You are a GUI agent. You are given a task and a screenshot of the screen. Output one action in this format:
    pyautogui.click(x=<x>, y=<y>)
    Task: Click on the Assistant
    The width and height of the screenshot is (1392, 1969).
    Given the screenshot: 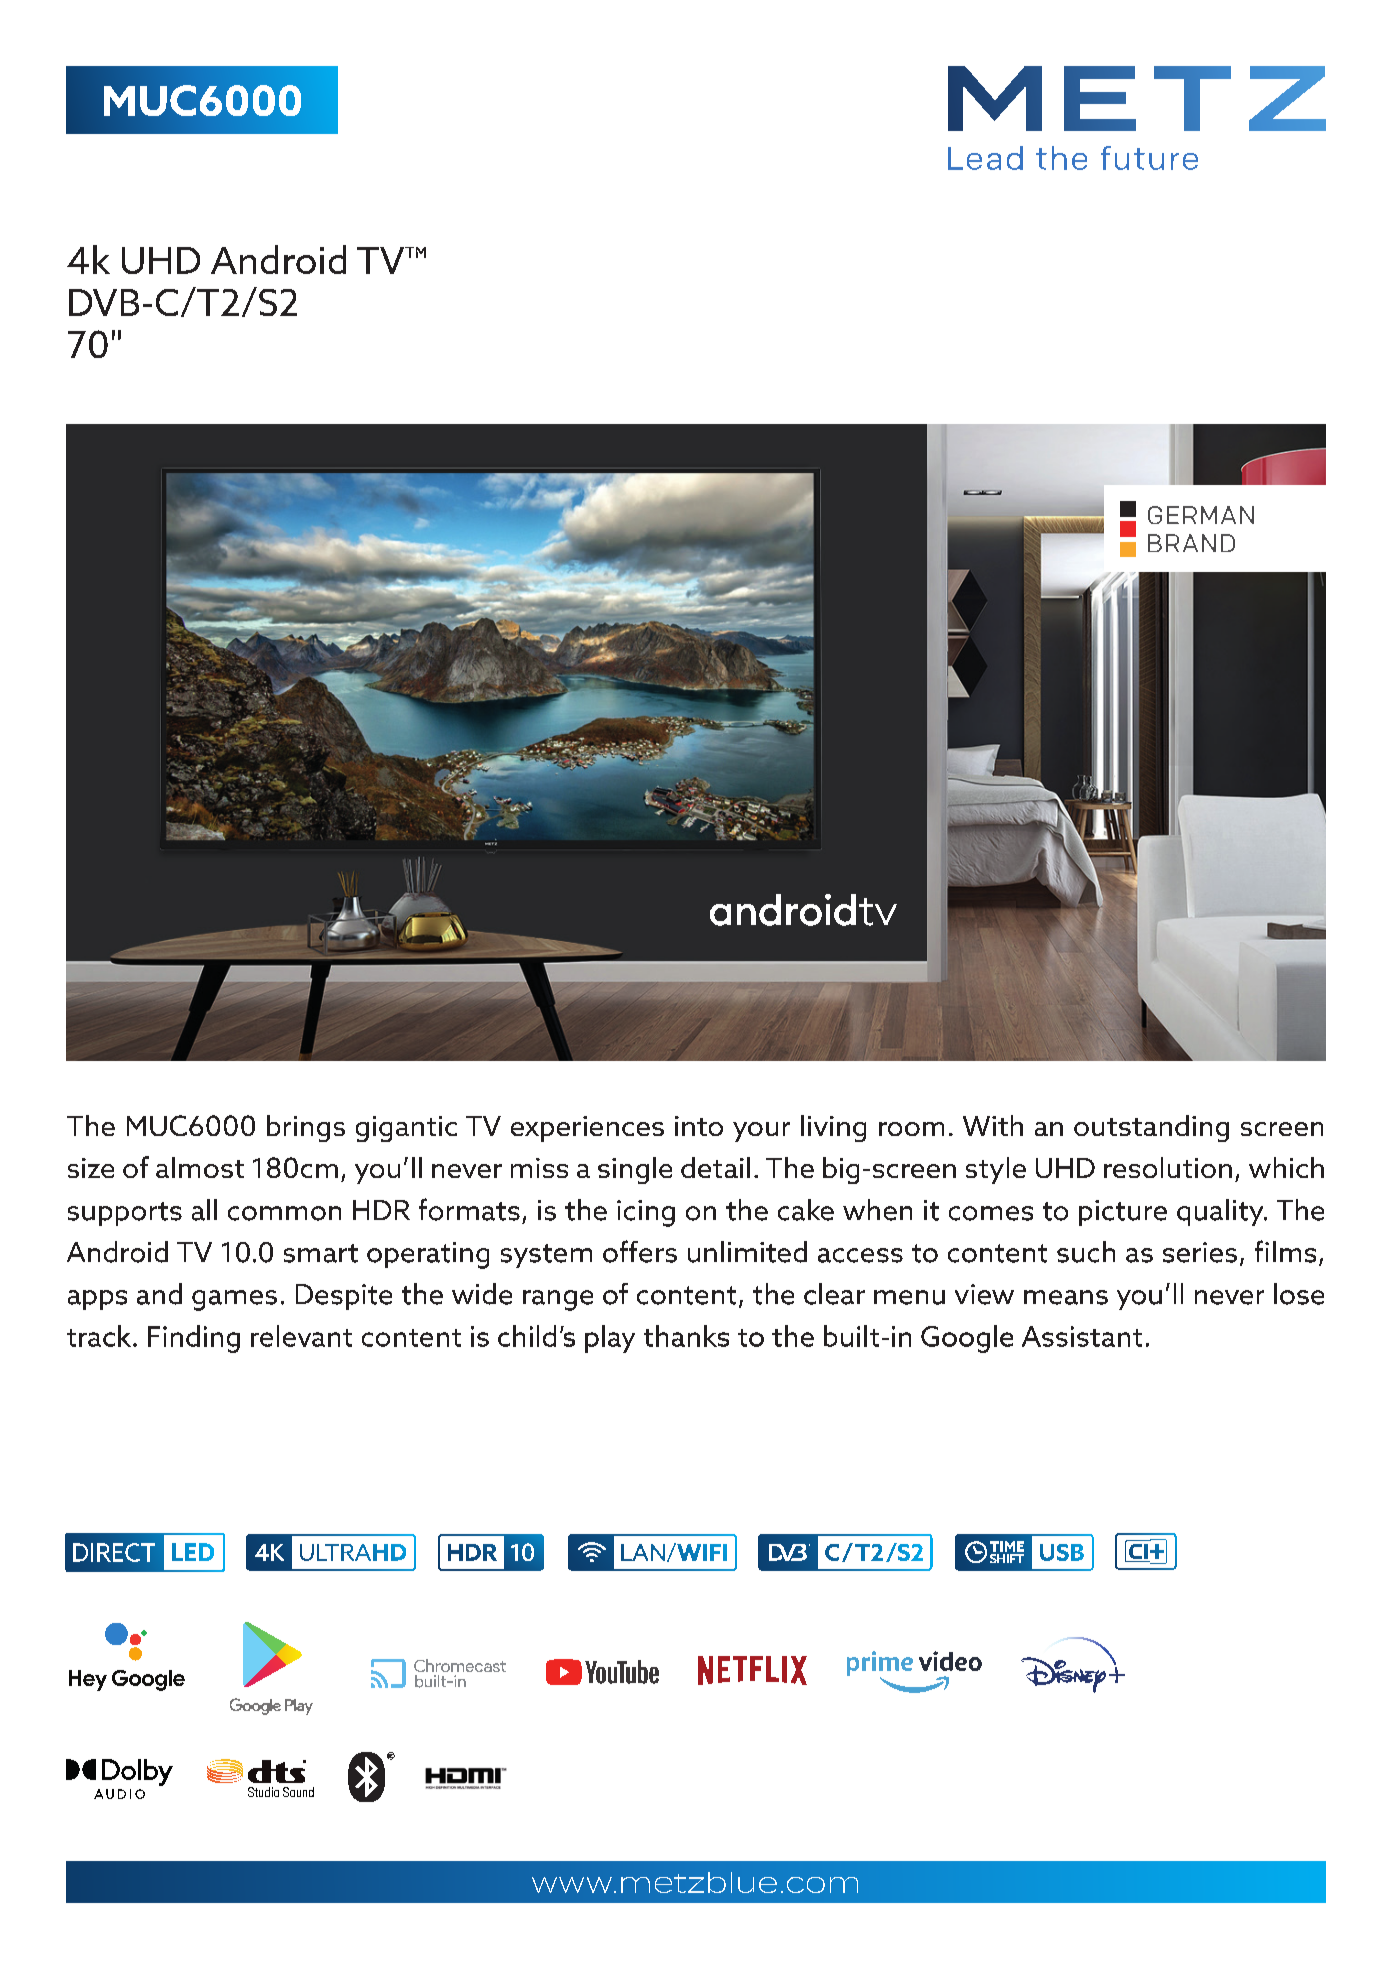 What is the action you would take?
    pyautogui.click(x=1082, y=1336)
